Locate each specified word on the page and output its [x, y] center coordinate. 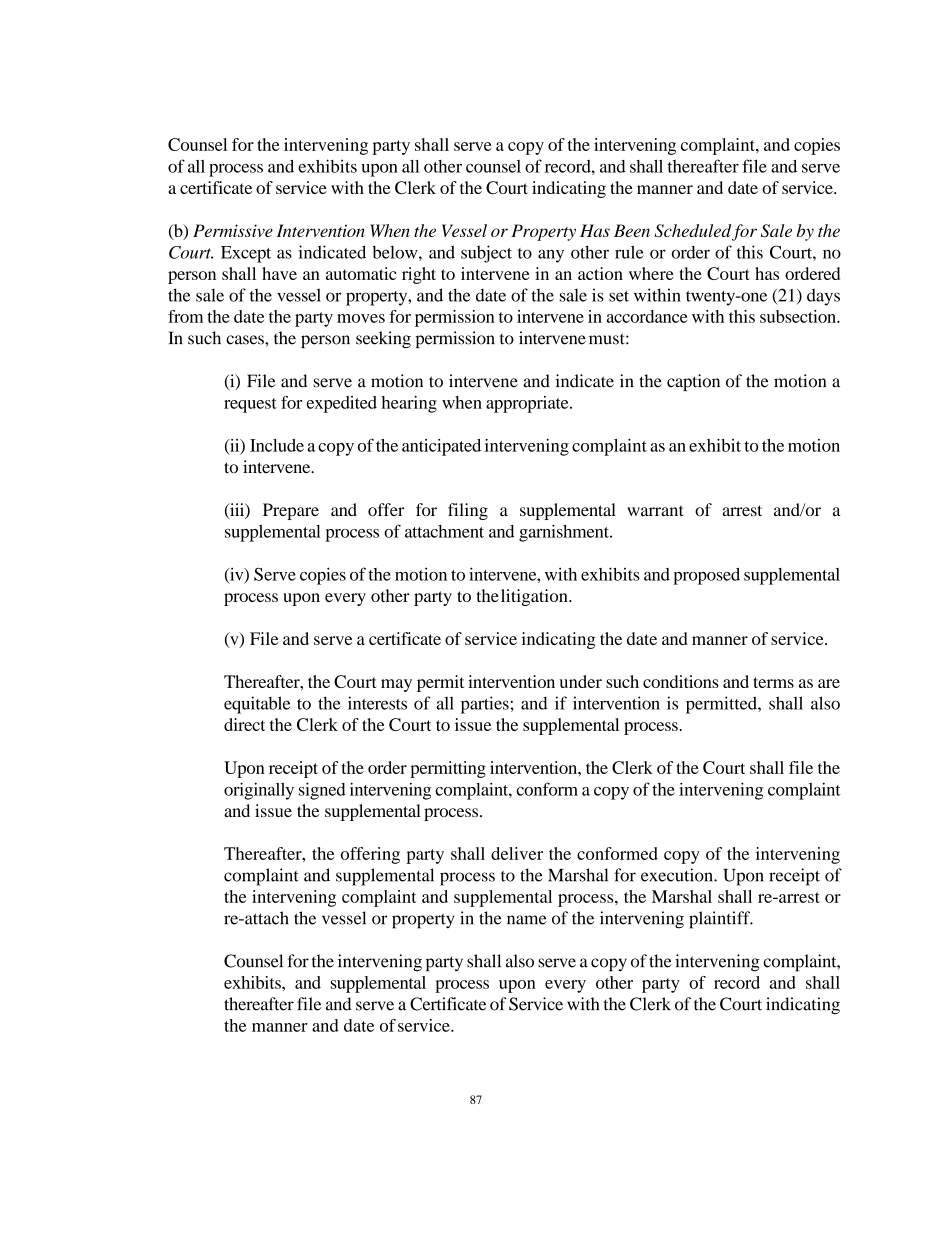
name [527, 920]
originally [259, 791]
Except [246, 254]
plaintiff [721, 920]
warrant [655, 510]
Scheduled [692, 231]
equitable [257, 705]
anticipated [441, 447]
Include [277, 445]
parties [486, 705]
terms [773, 682]
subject [486, 254]
